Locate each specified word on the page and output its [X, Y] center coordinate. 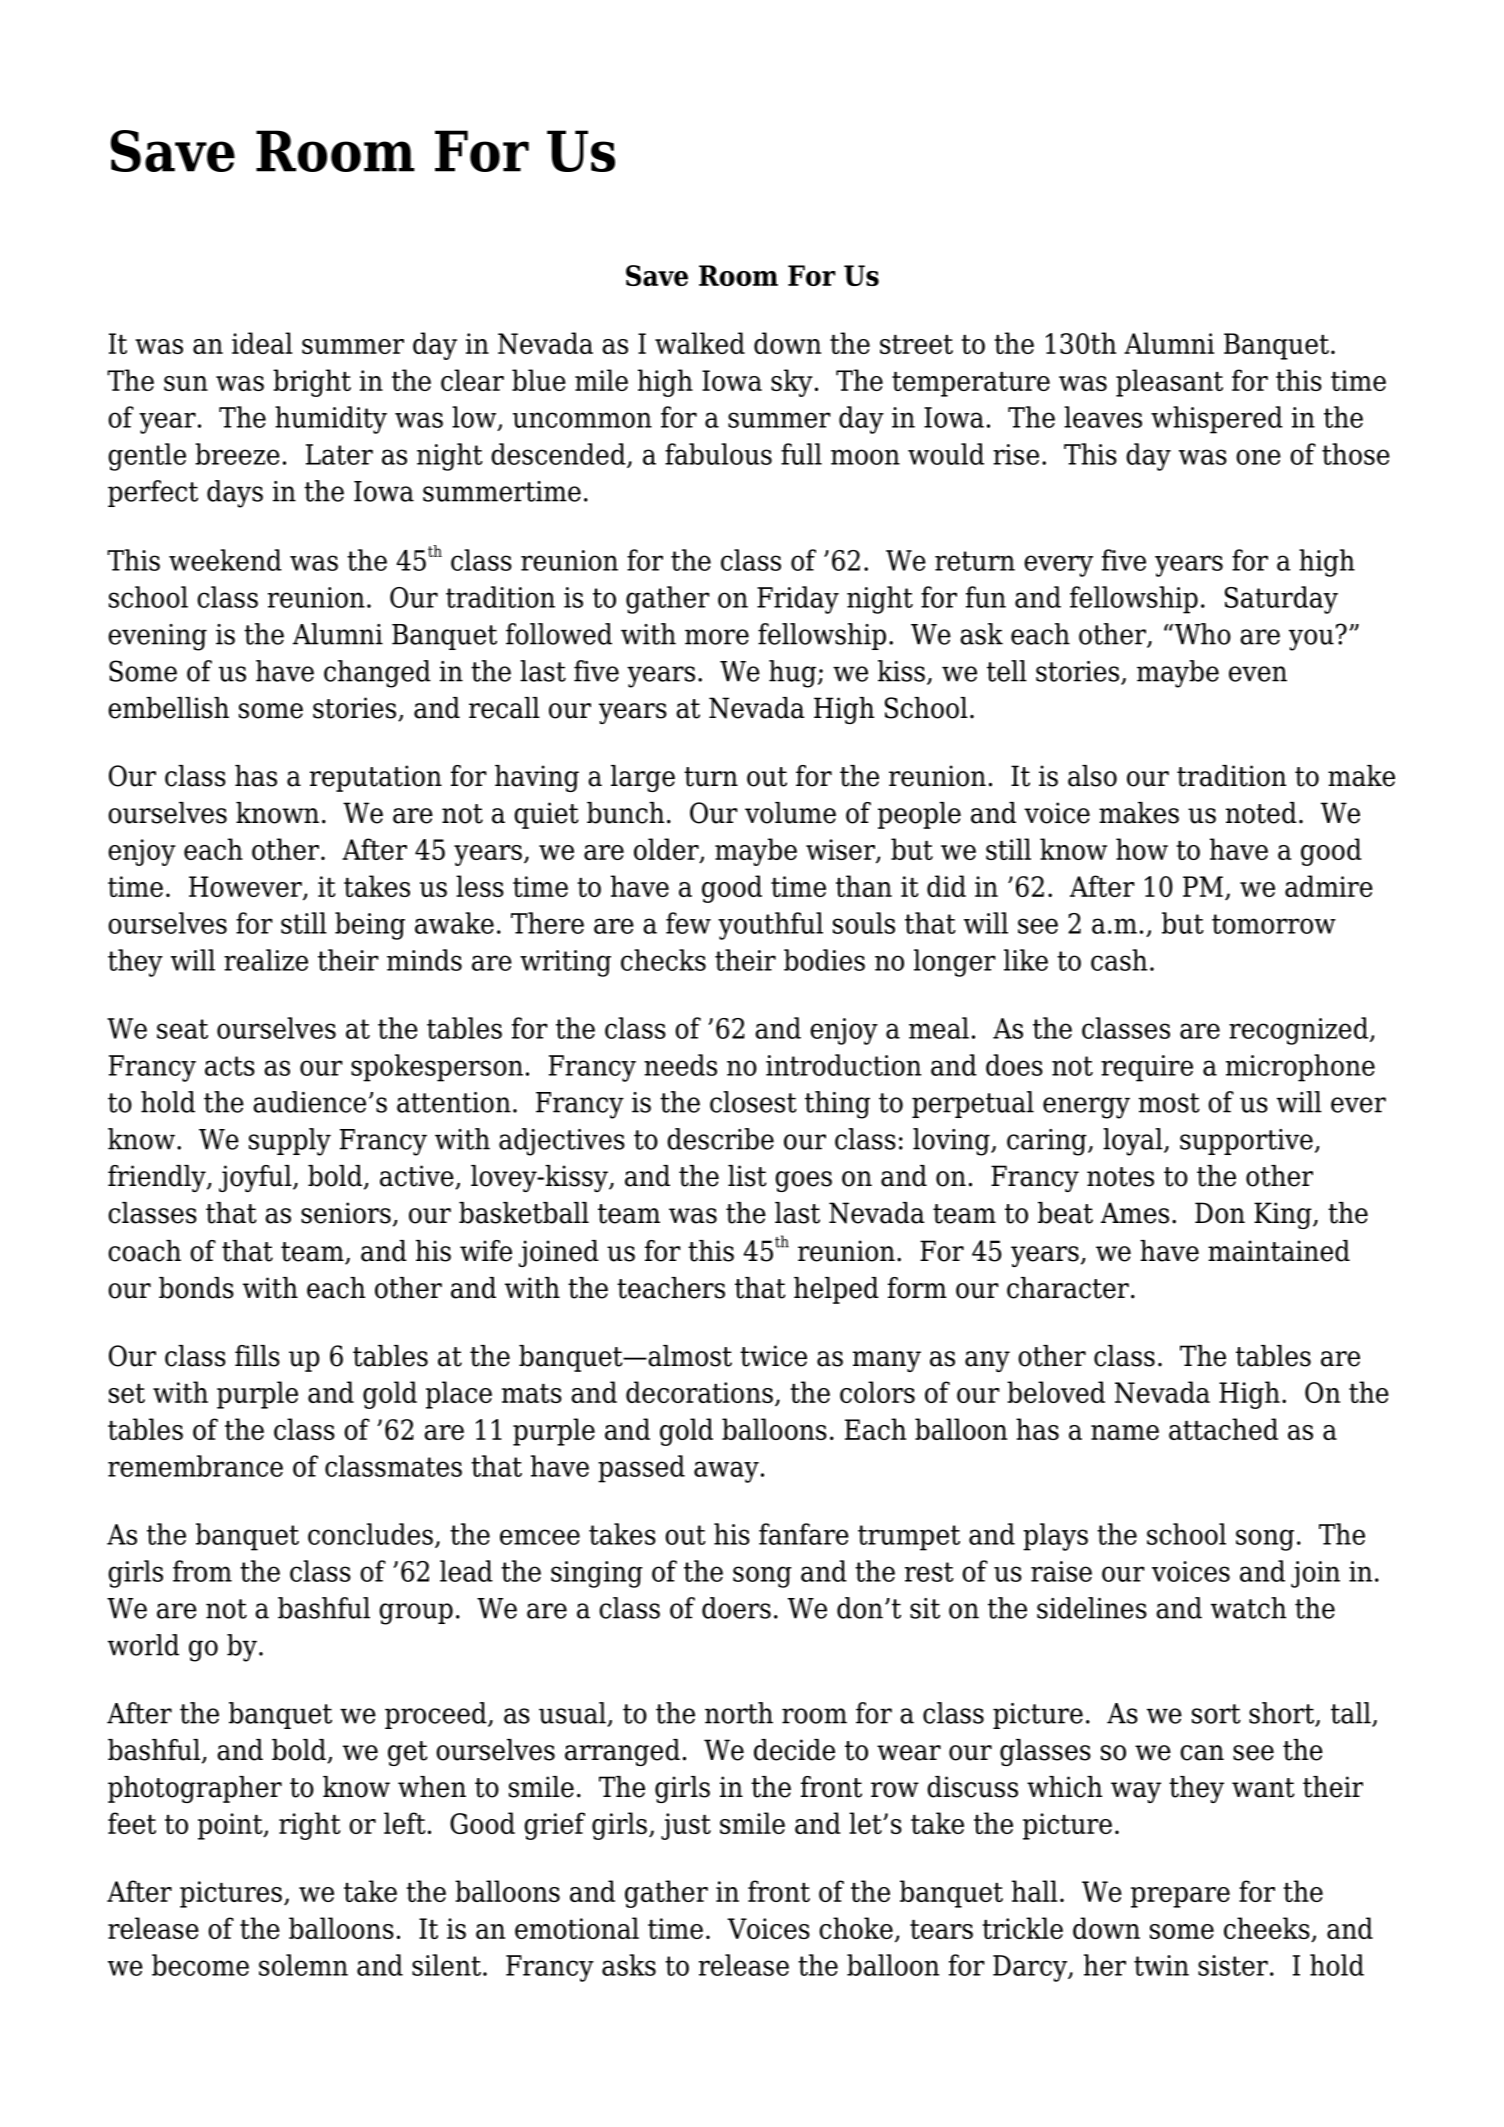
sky [792, 383]
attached [1223, 1429]
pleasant [1169, 383]
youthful [770, 926]
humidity [331, 420]
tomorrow [1274, 924]
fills [257, 1356]
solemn [303, 1965]
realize [266, 960]
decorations [699, 1392]
